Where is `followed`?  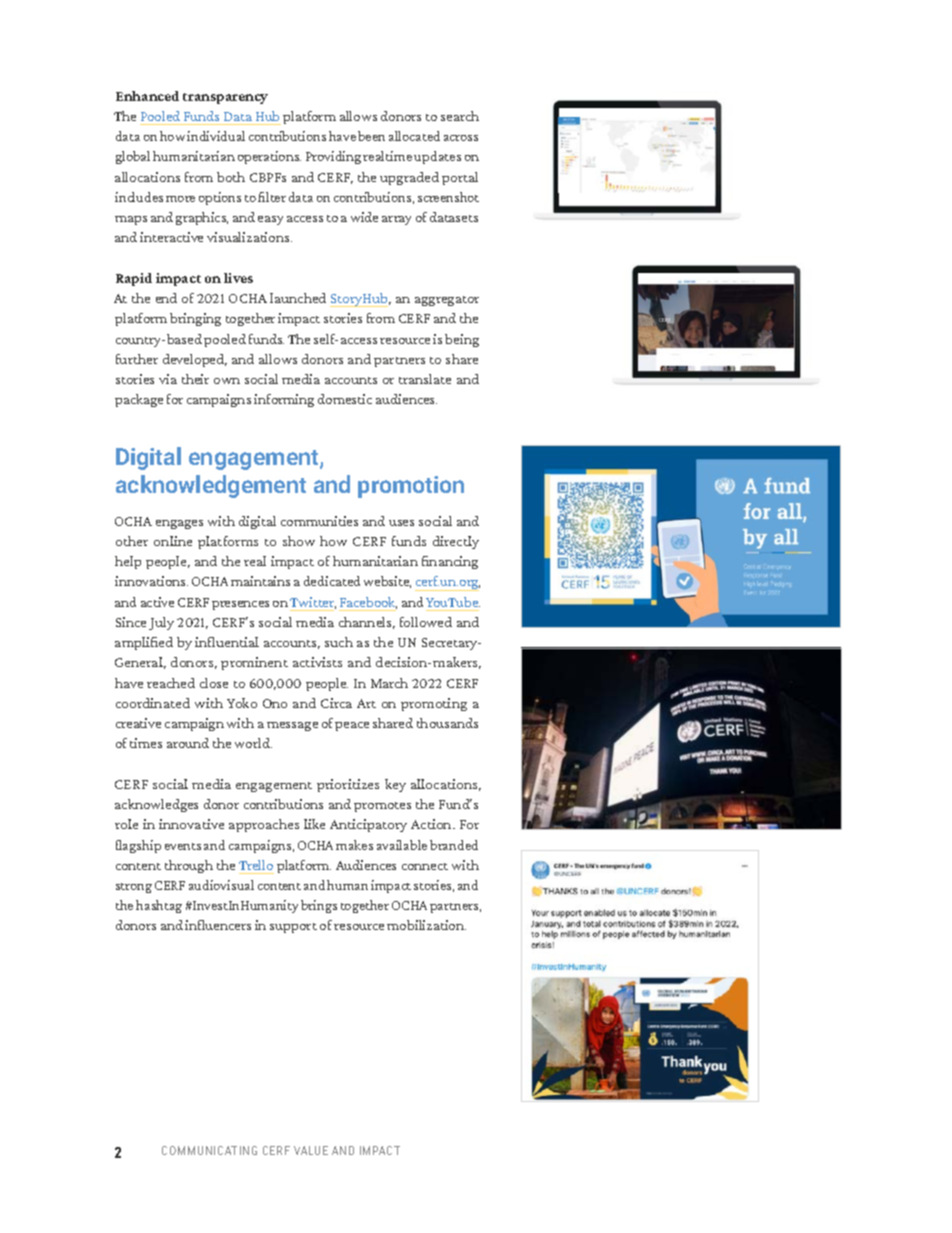 followed is located at coordinates (426, 622).
